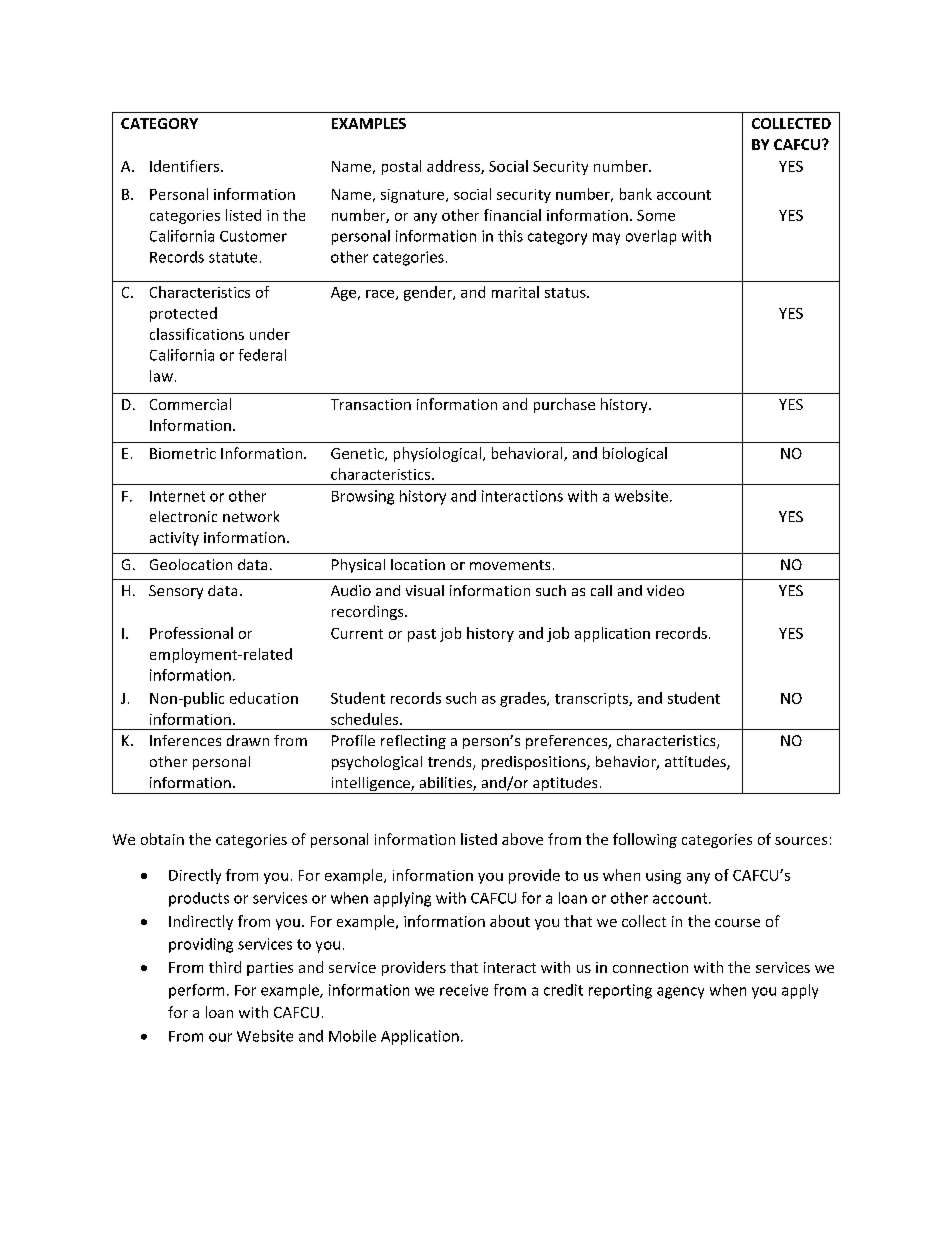 The height and width of the page is (1233, 952). Describe the element at coordinates (190, 404) in the page. I see `Commercial` at that location.
